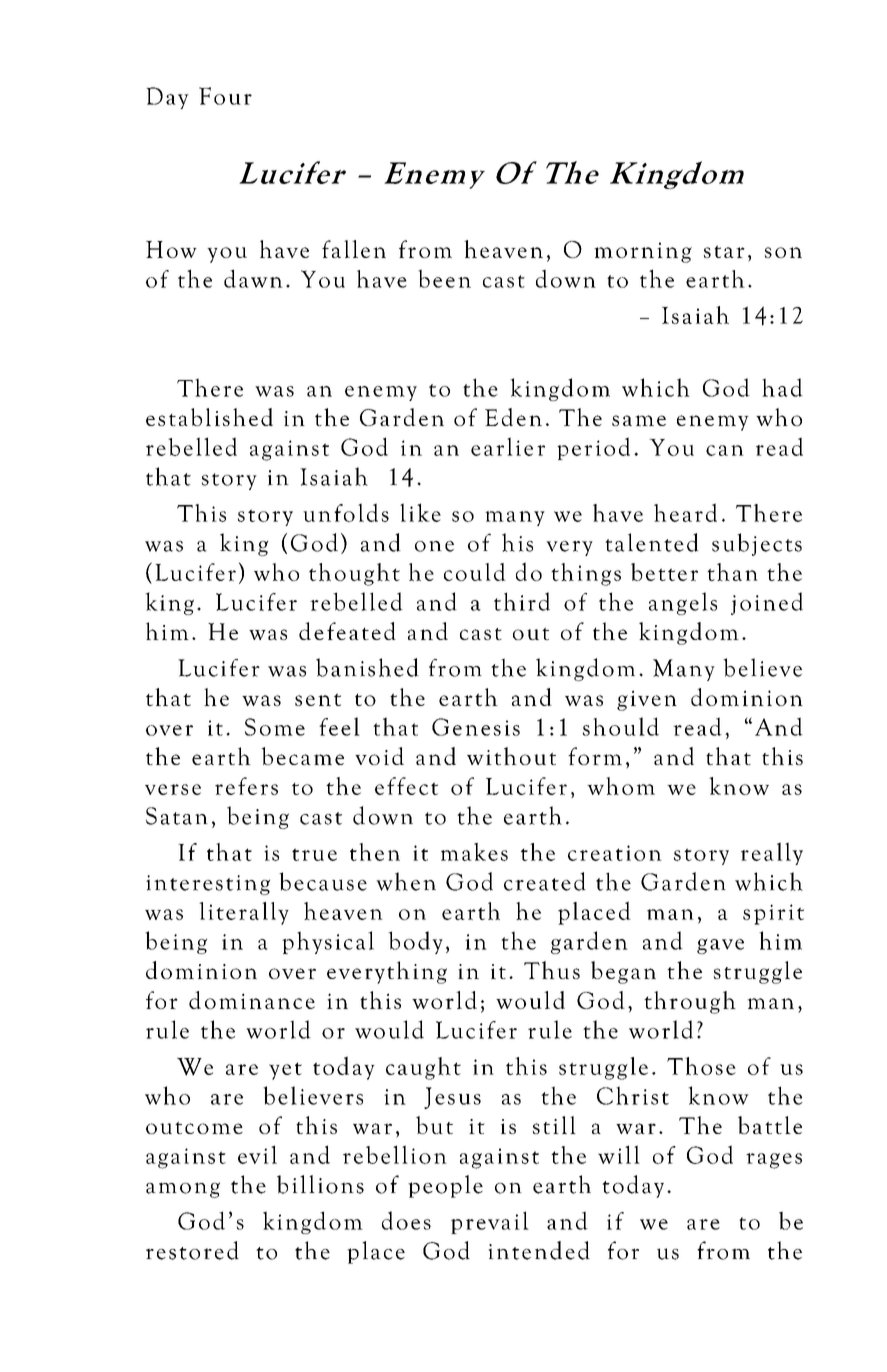 The image size is (887, 1372). I want to click on Four, so click(225, 96).
